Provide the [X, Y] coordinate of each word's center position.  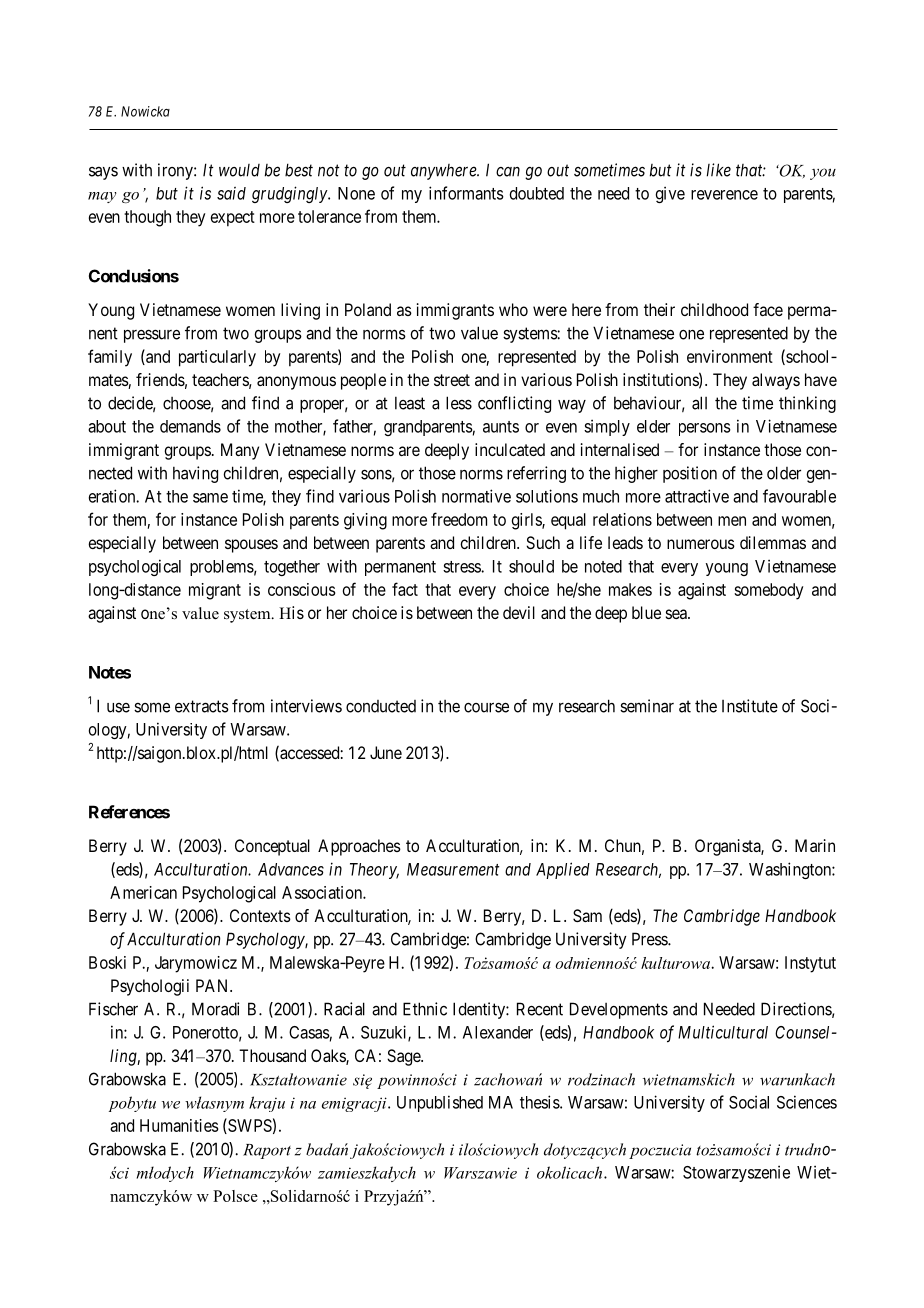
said [231, 193]
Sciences [807, 1102]
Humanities [179, 1125]
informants [466, 193]
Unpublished [440, 1103]
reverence [724, 195]
